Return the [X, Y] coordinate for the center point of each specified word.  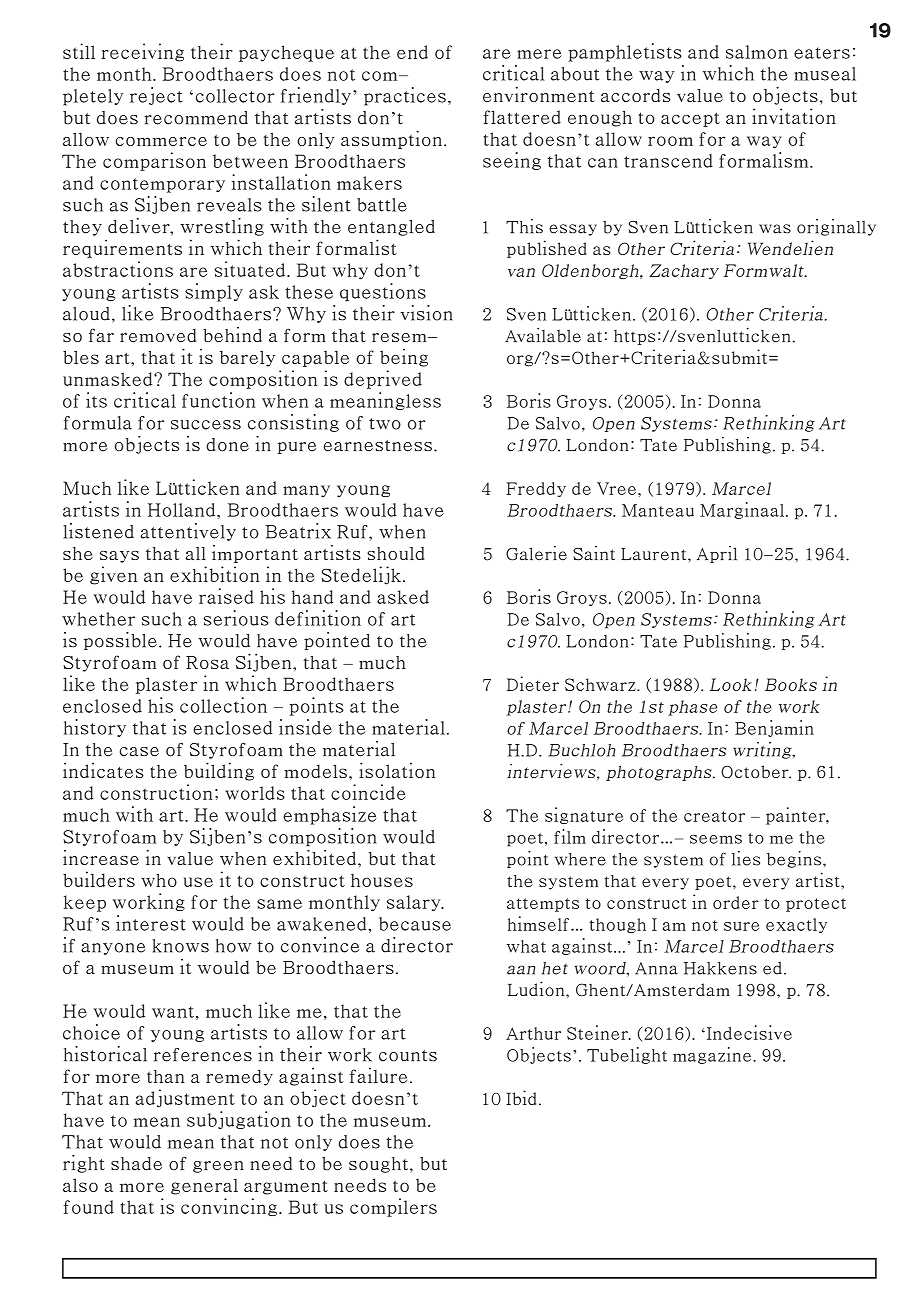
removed [158, 335]
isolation [397, 770]
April [717, 554]
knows [180, 946]
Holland [183, 510]
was [775, 229]
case [139, 752]
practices [405, 96]
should [395, 553]
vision [426, 313]
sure [741, 926]
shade [136, 1164]
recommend [196, 118]
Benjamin [774, 728]
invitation [794, 116]
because [415, 924]
